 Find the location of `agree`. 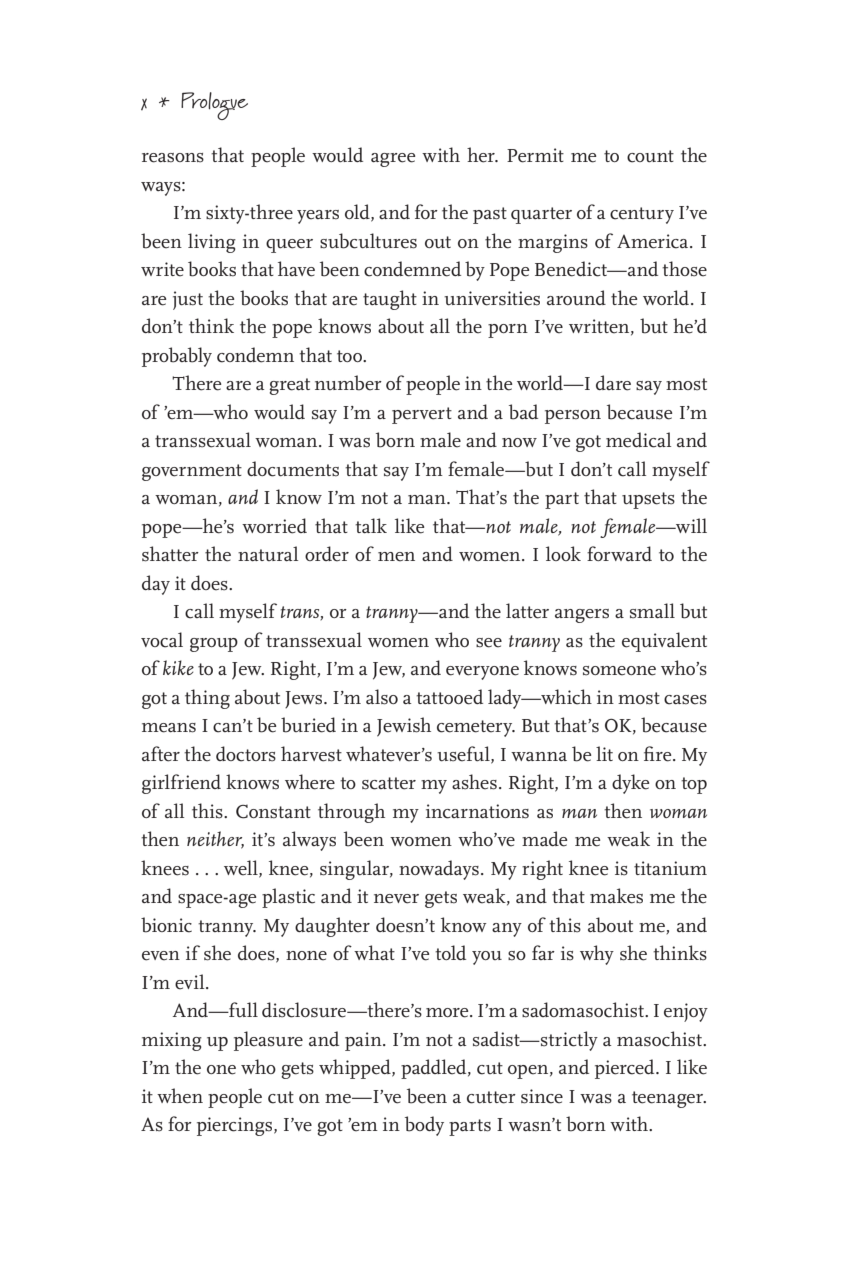

agree is located at coordinates (393, 160).
